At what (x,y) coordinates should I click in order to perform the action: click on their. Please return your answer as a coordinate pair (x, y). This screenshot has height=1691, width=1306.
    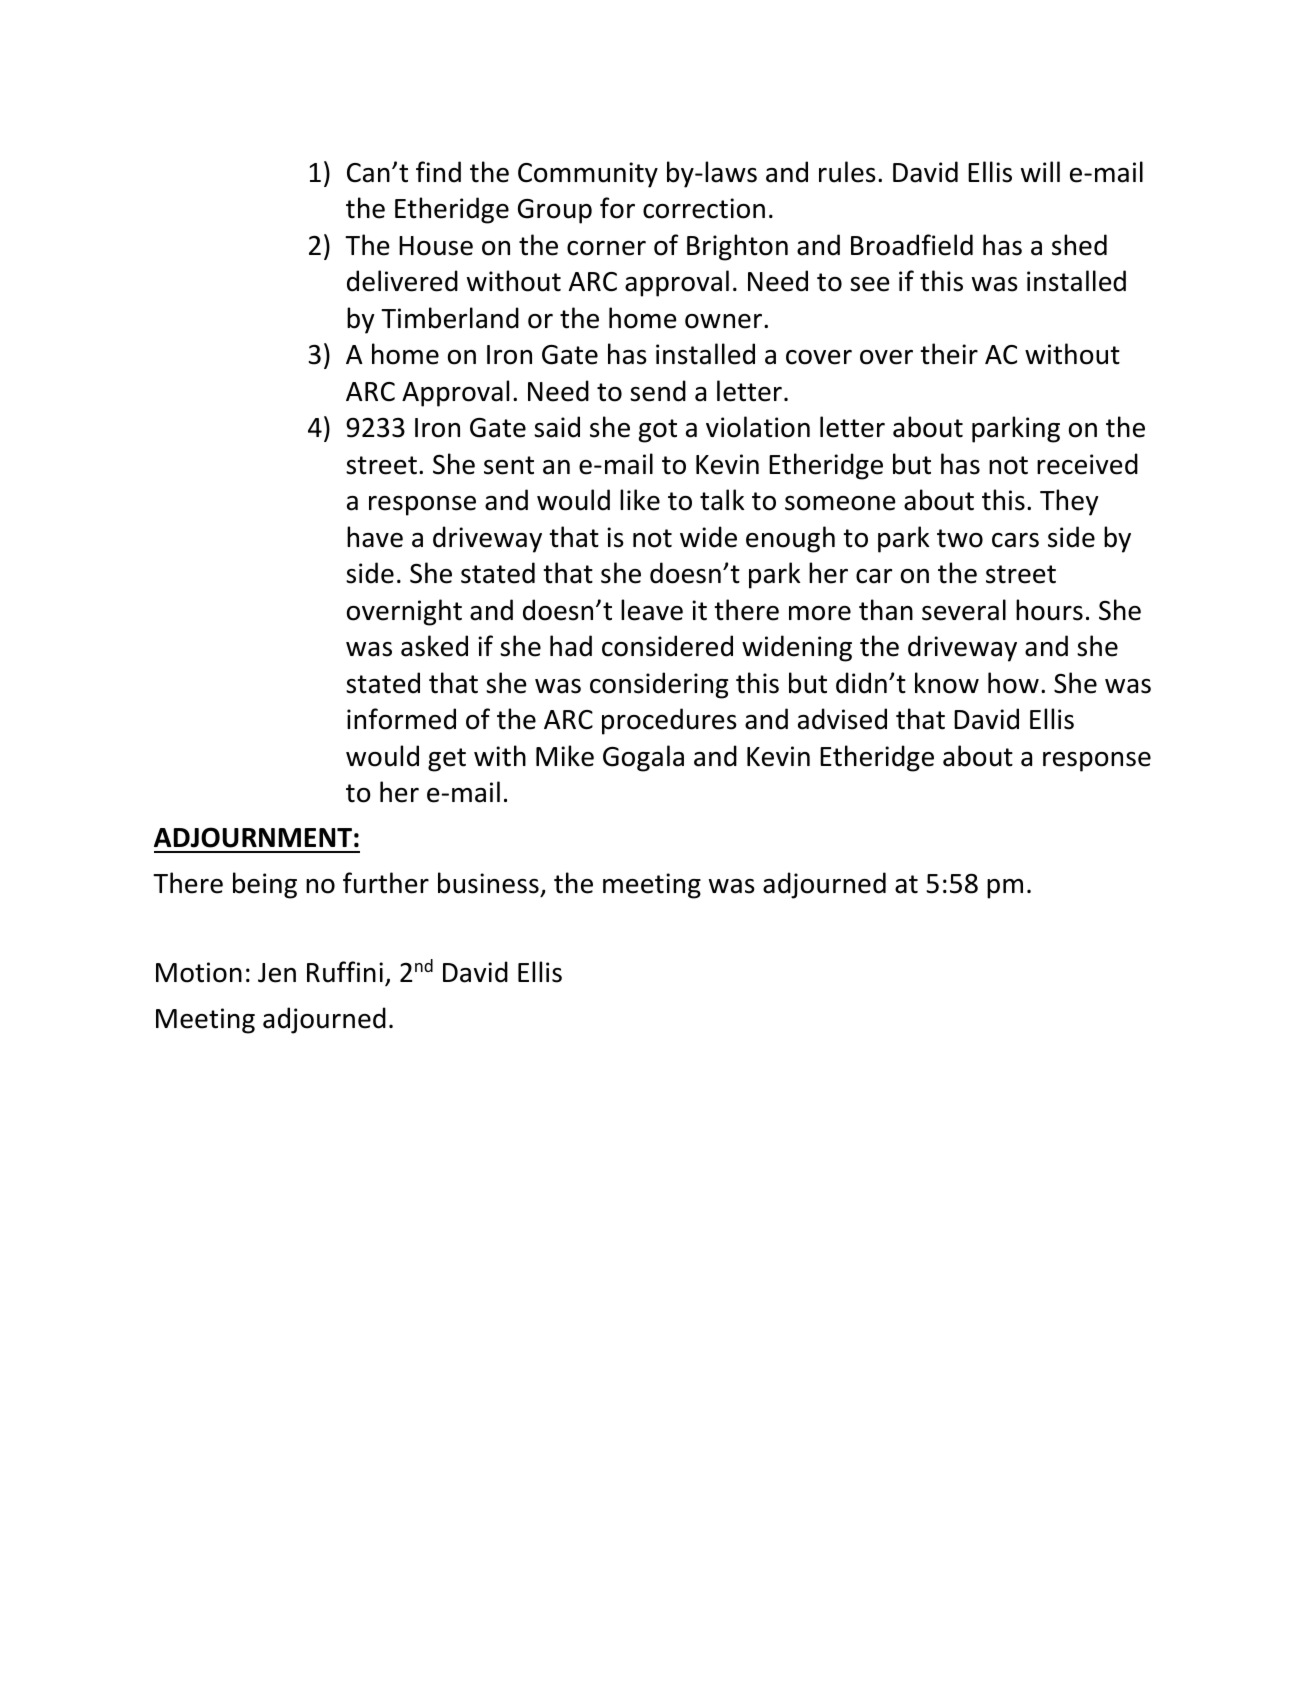
    Looking at the image, I should click on (949, 354).
